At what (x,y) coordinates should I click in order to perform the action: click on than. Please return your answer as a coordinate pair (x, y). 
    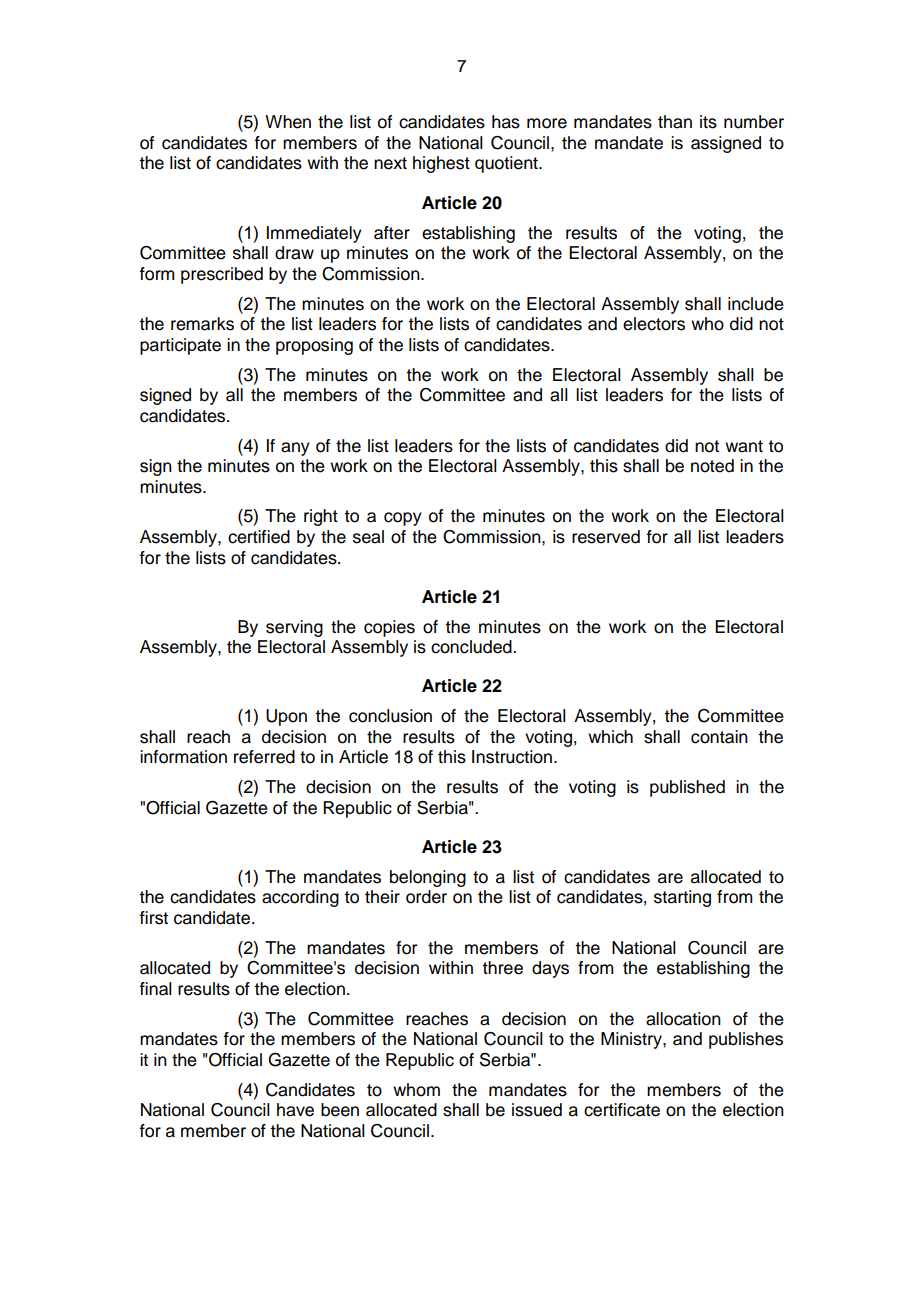
    Looking at the image, I should click on (675, 122).
